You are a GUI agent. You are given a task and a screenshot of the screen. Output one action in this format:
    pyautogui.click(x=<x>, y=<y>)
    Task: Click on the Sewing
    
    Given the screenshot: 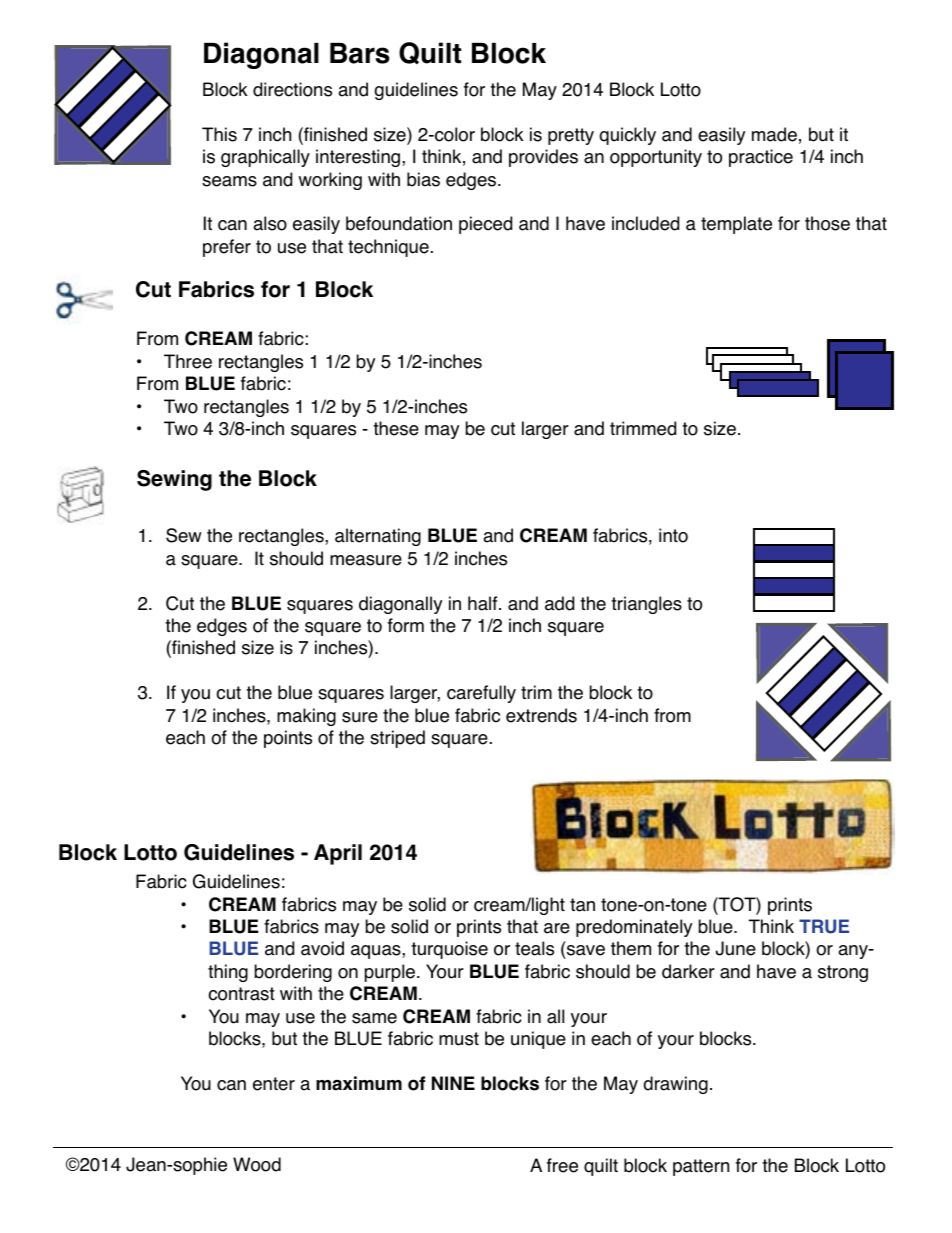 What is the action you would take?
    pyautogui.click(x=174, y=480)
